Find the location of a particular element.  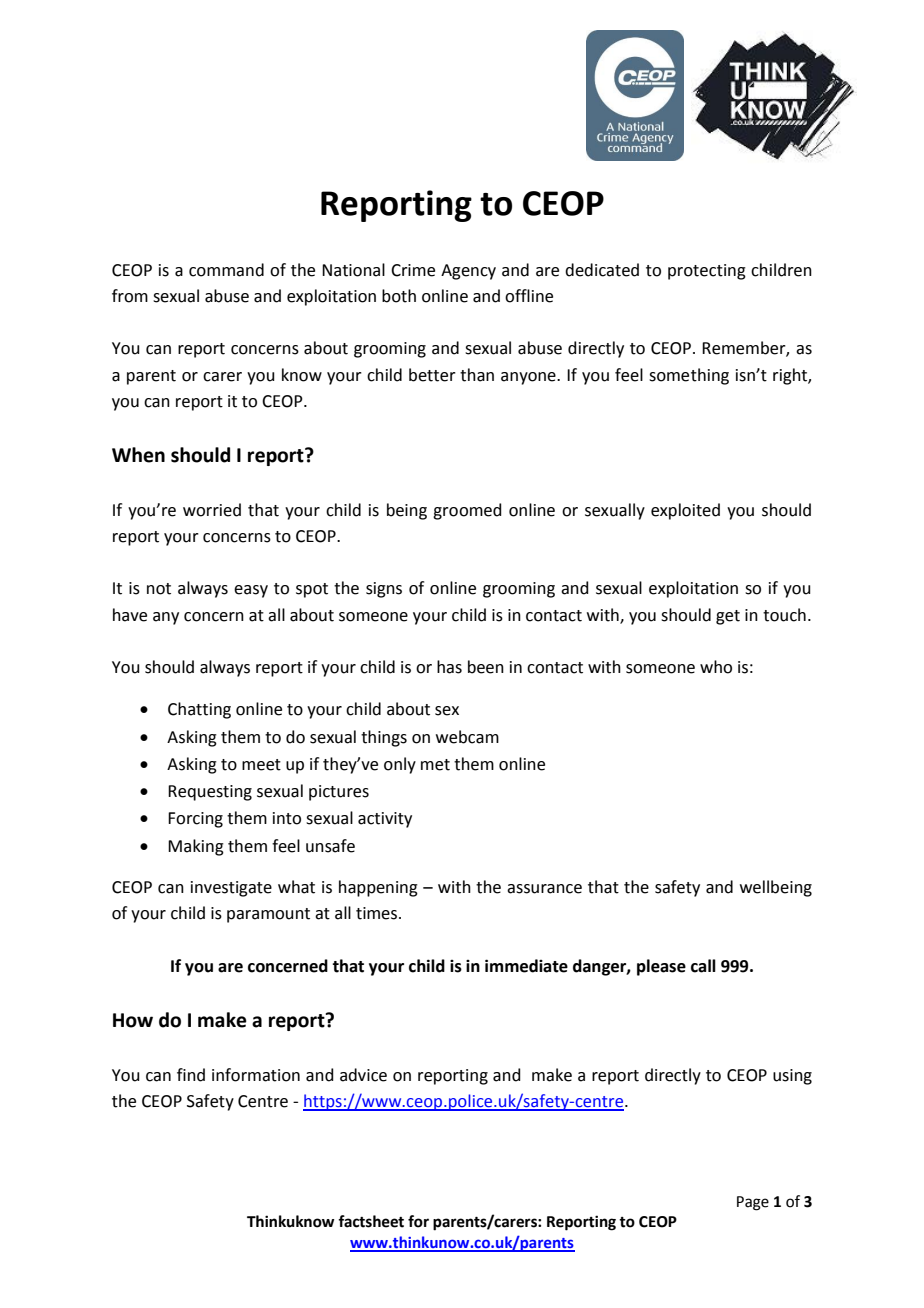

Chatting is located at coordinates (199, 710).
